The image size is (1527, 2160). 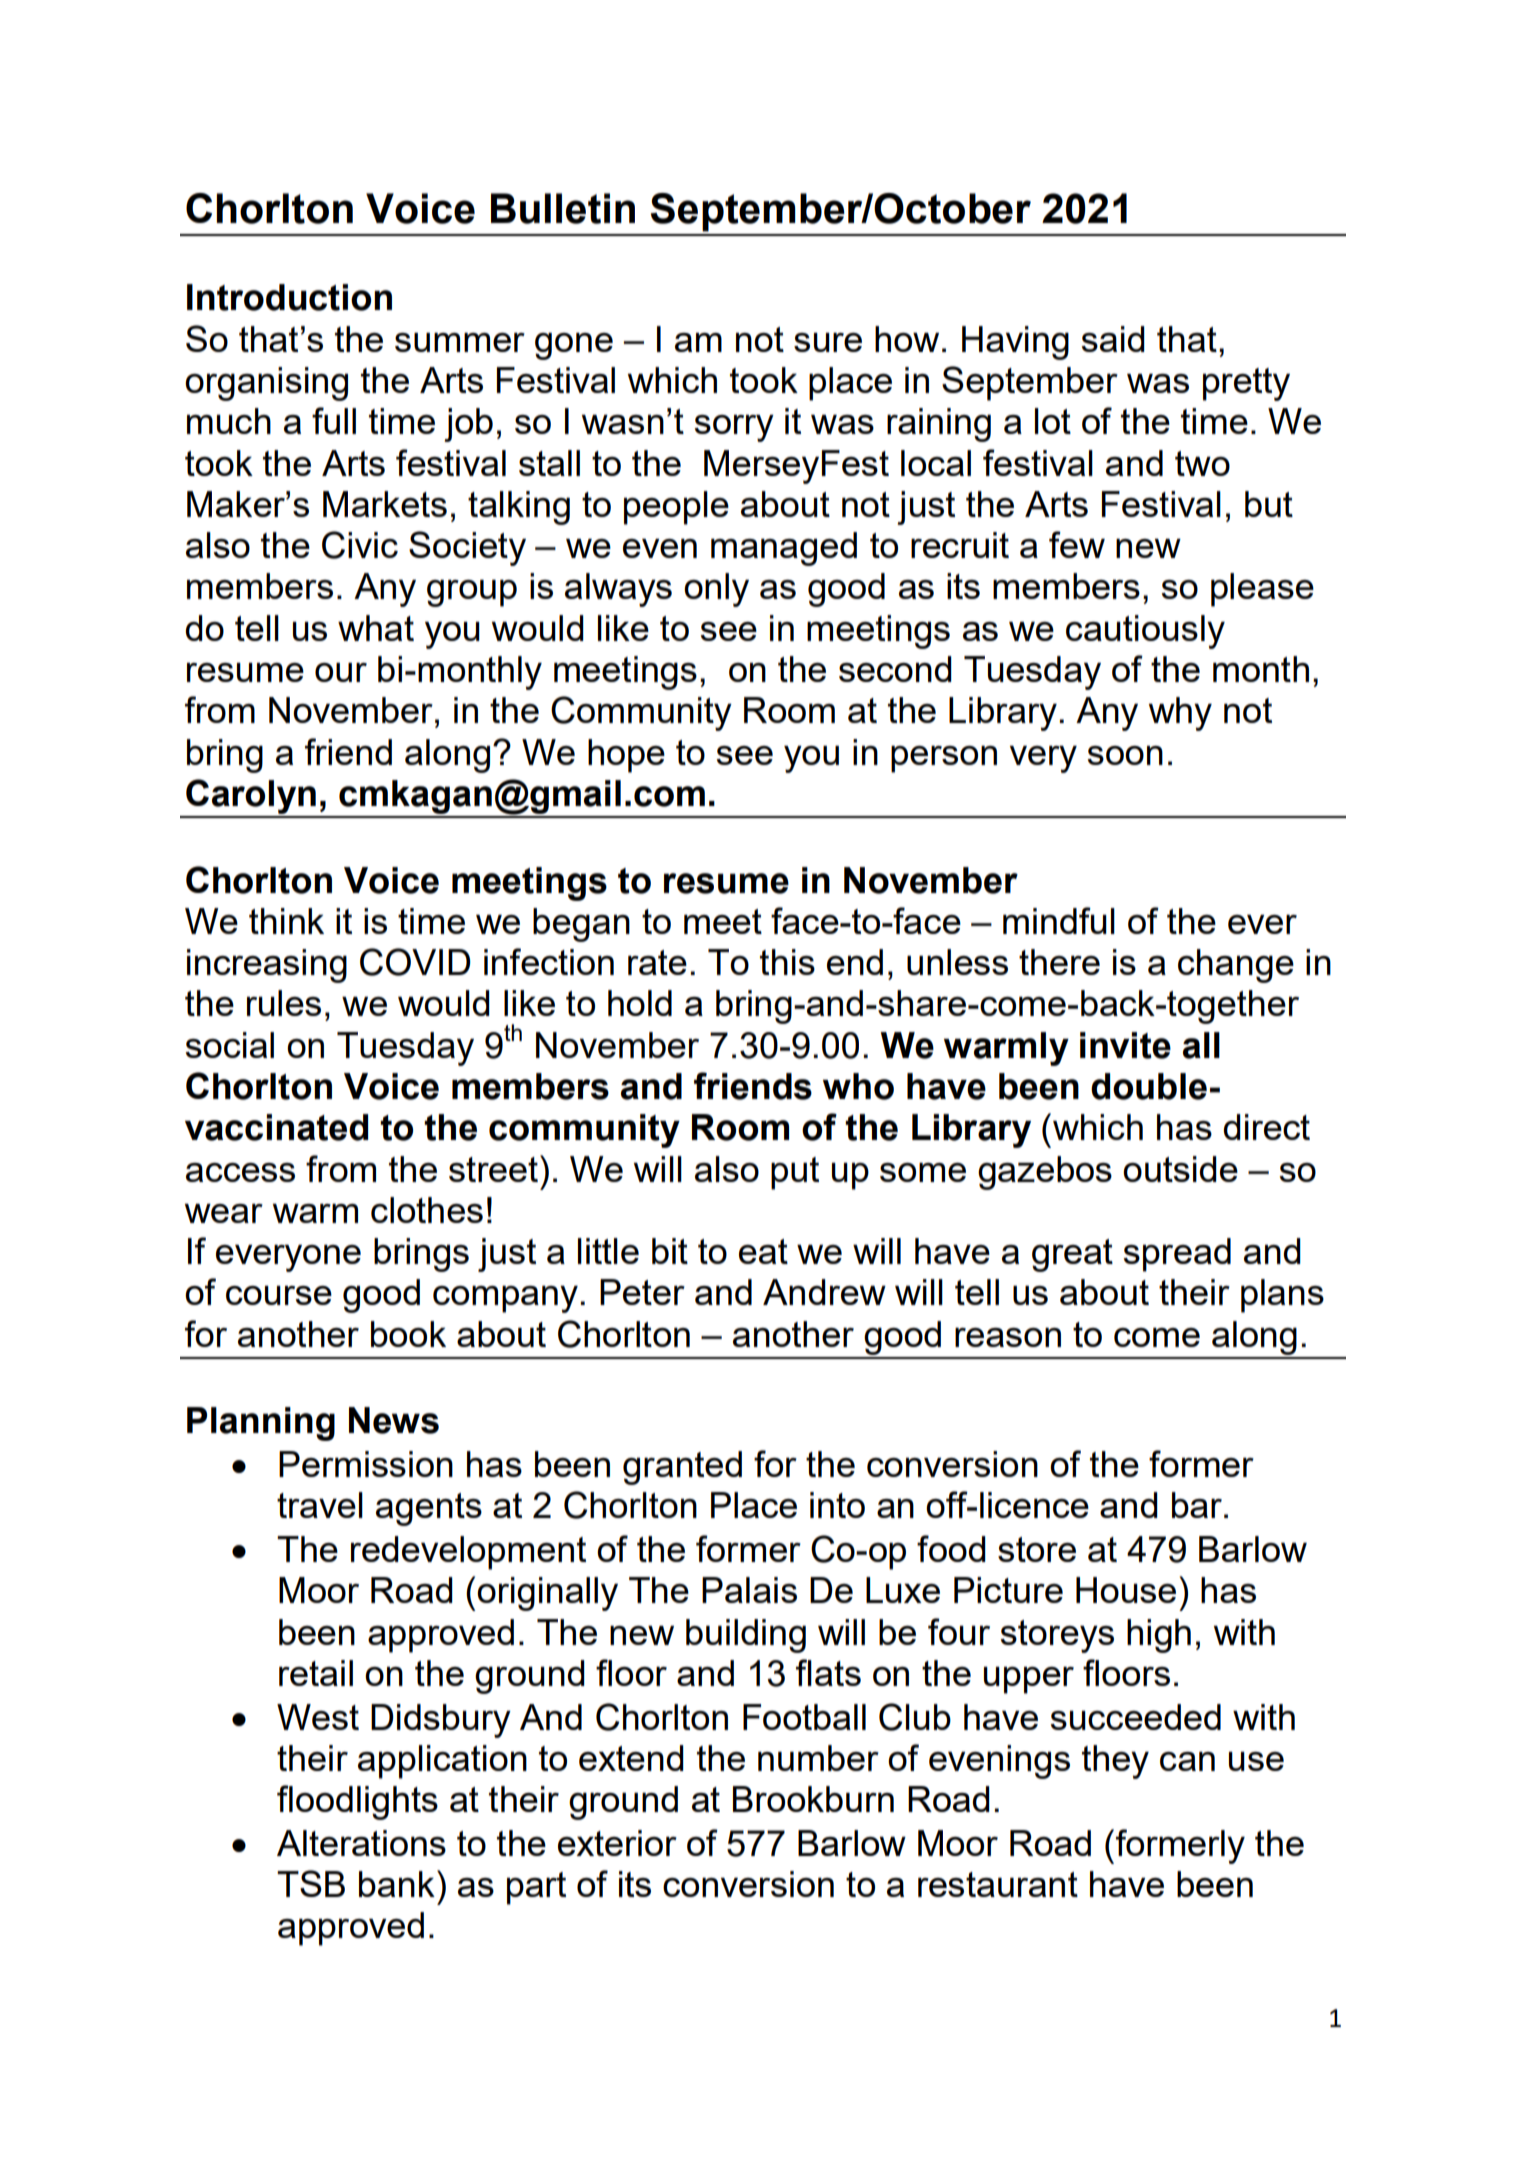 What do you see at coordinates (289, 297) in the screenshot?
I see `Introduction` at bounding box center [289, 297].
